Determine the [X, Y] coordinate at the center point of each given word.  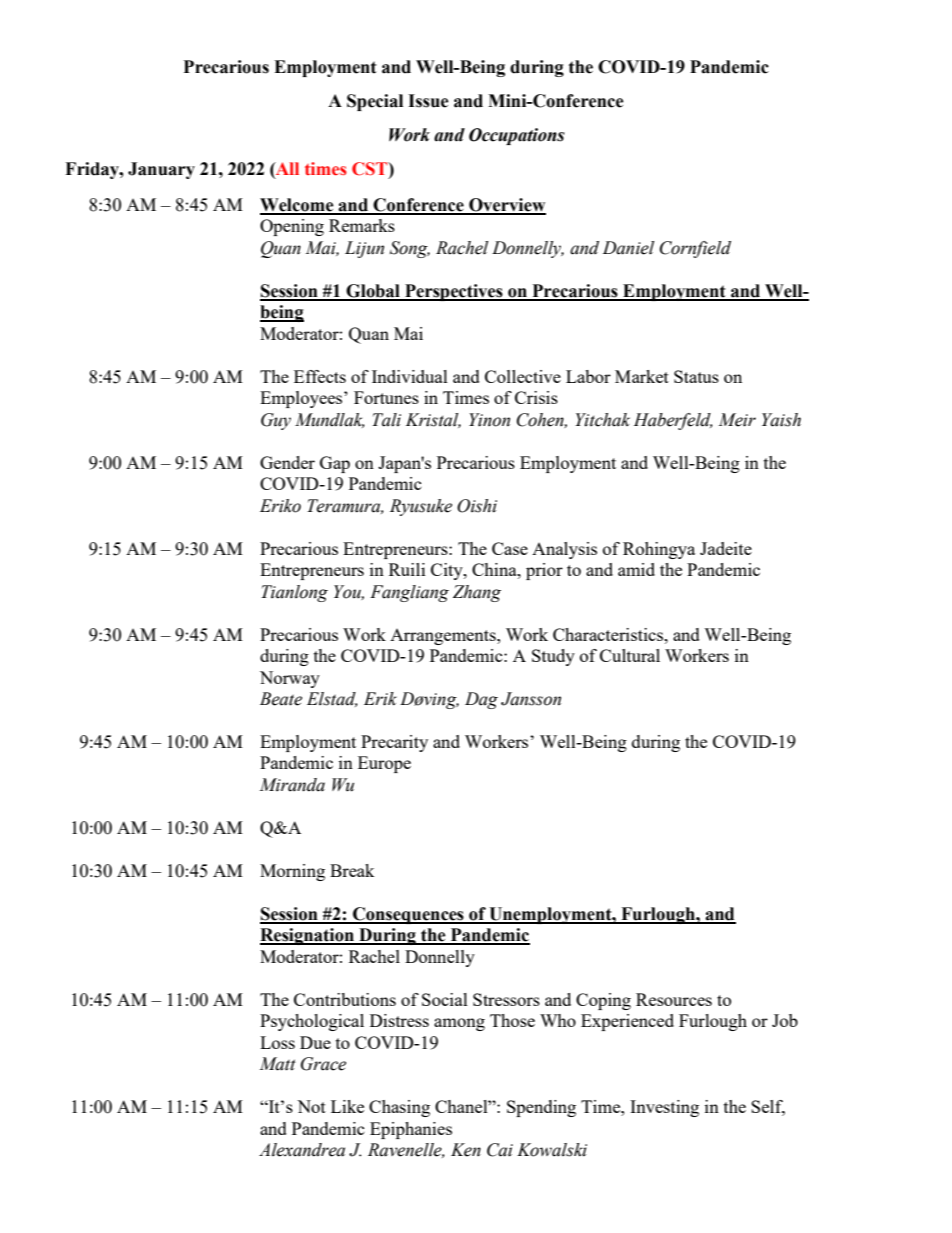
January [161, 170]
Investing [664, 1108]
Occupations [517, 136]
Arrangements [444, 637]
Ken [466, 1150]
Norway [290, 679]
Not [311, 1106]
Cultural [630, 655]
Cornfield [695, 249]
